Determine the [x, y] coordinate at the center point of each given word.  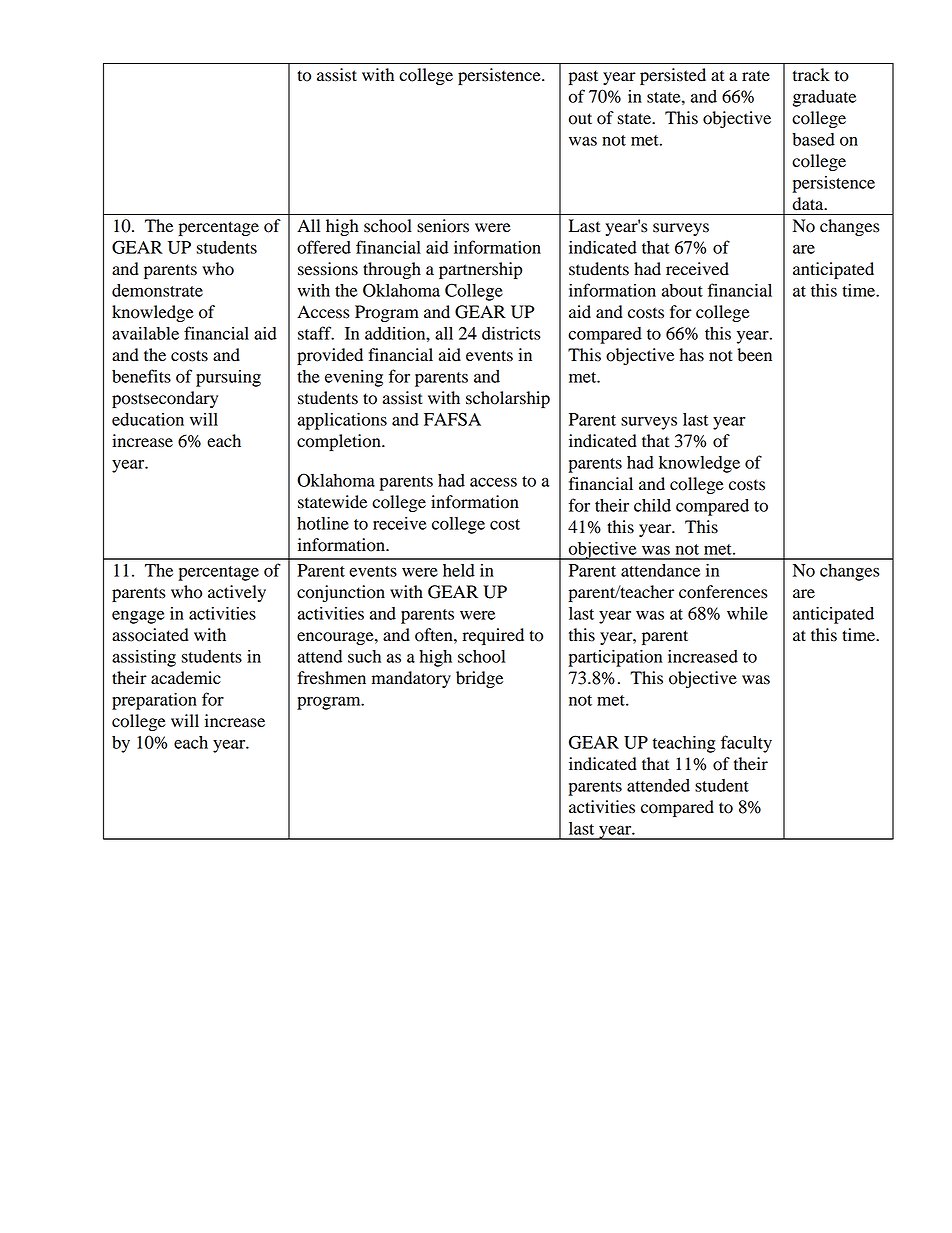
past [583, 77]
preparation [154, 701]
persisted [673, 76]
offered [324, 247]
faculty [746, 744]
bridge [479, 679]
